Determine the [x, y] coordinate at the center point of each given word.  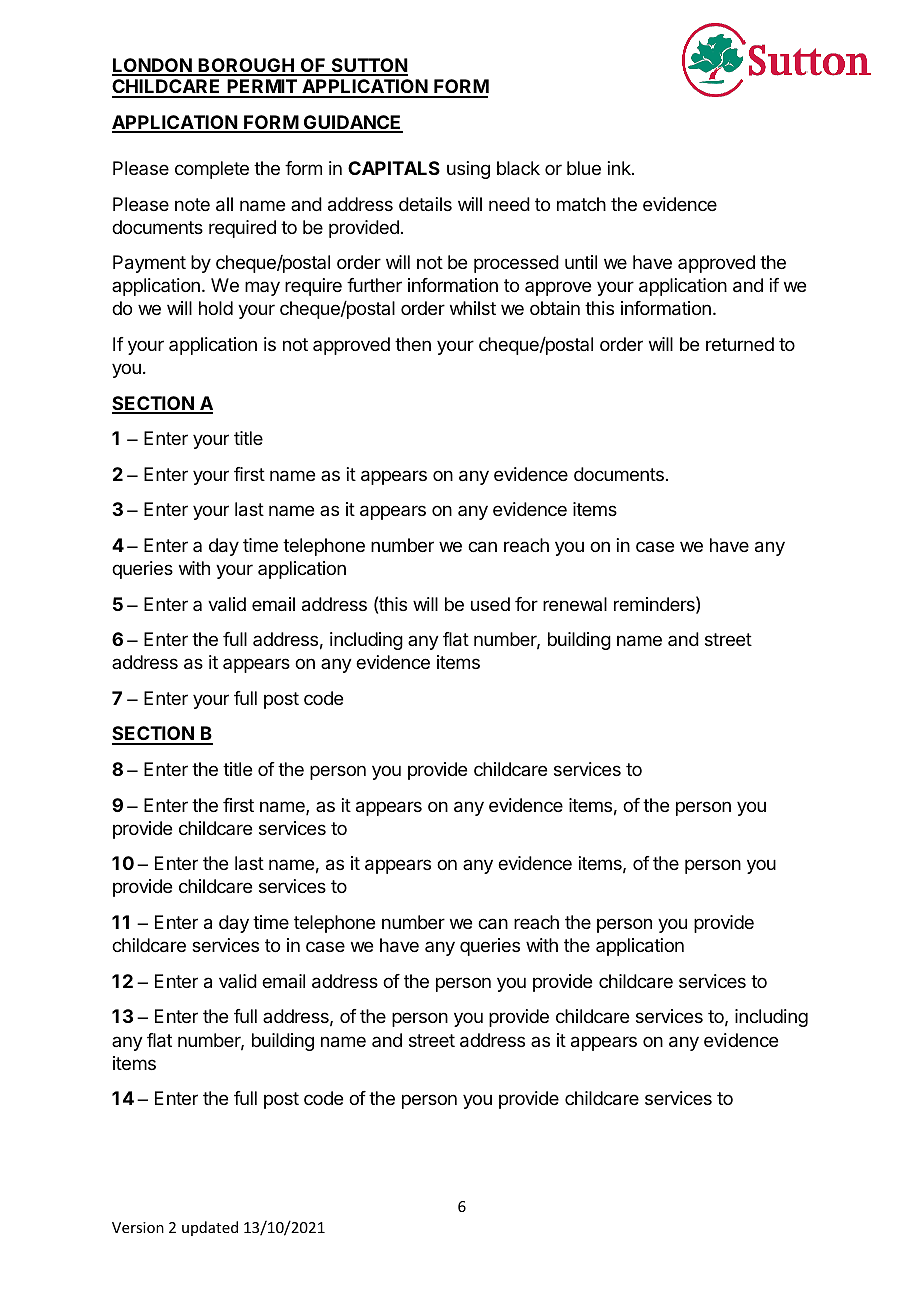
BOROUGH [246, 66]
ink [620, 168]
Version [138, 1227]
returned [740, 344]
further [374, 285]
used [490, 604]
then [413, 344]
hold [216, 308]
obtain [555, 308]
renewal [575, 604]
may [262, 288]
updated [210, 1228]
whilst [473, 308]
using [468, 170]
